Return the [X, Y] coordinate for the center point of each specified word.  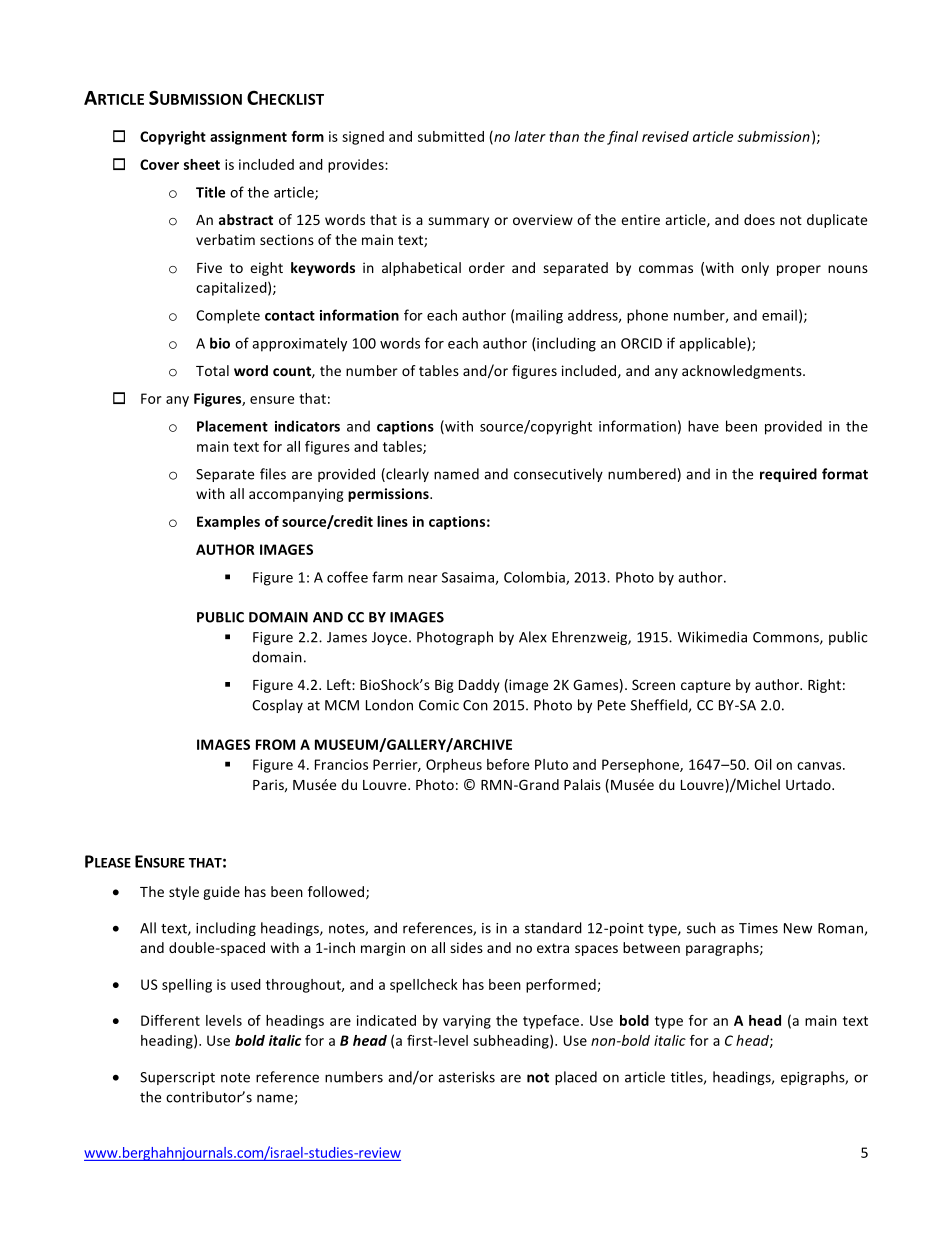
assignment [248, 138]
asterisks [466, 1077]
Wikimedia [712, 637]
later [530, 136]
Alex [533, 637]
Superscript [177, 1078]
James [347, 637]
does [759, 219]
